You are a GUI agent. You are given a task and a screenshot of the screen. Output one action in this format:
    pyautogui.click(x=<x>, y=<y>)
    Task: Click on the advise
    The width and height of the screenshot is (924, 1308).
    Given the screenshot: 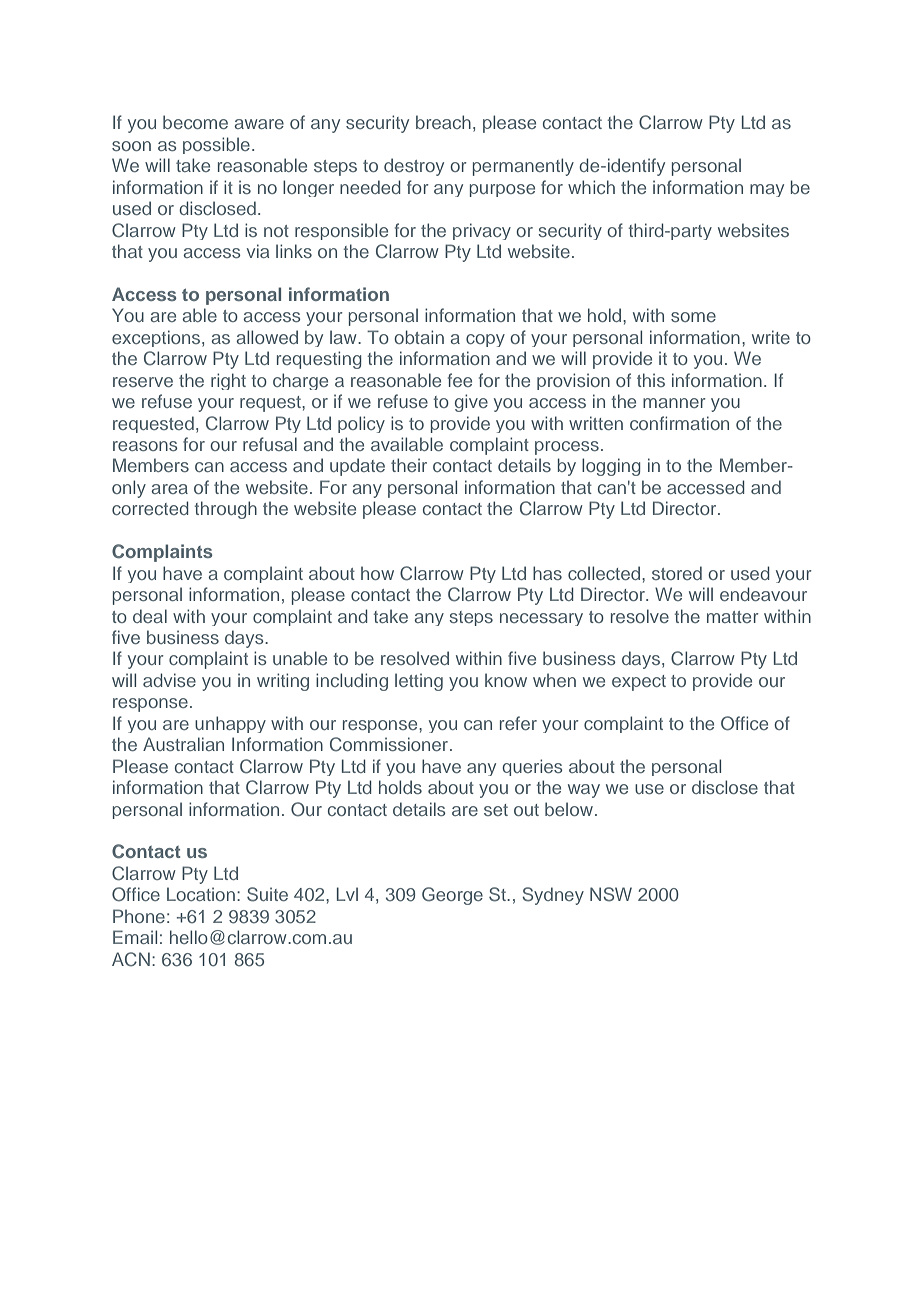 What is the action you would take?
    pyautogui.click(x=169, y=680)
